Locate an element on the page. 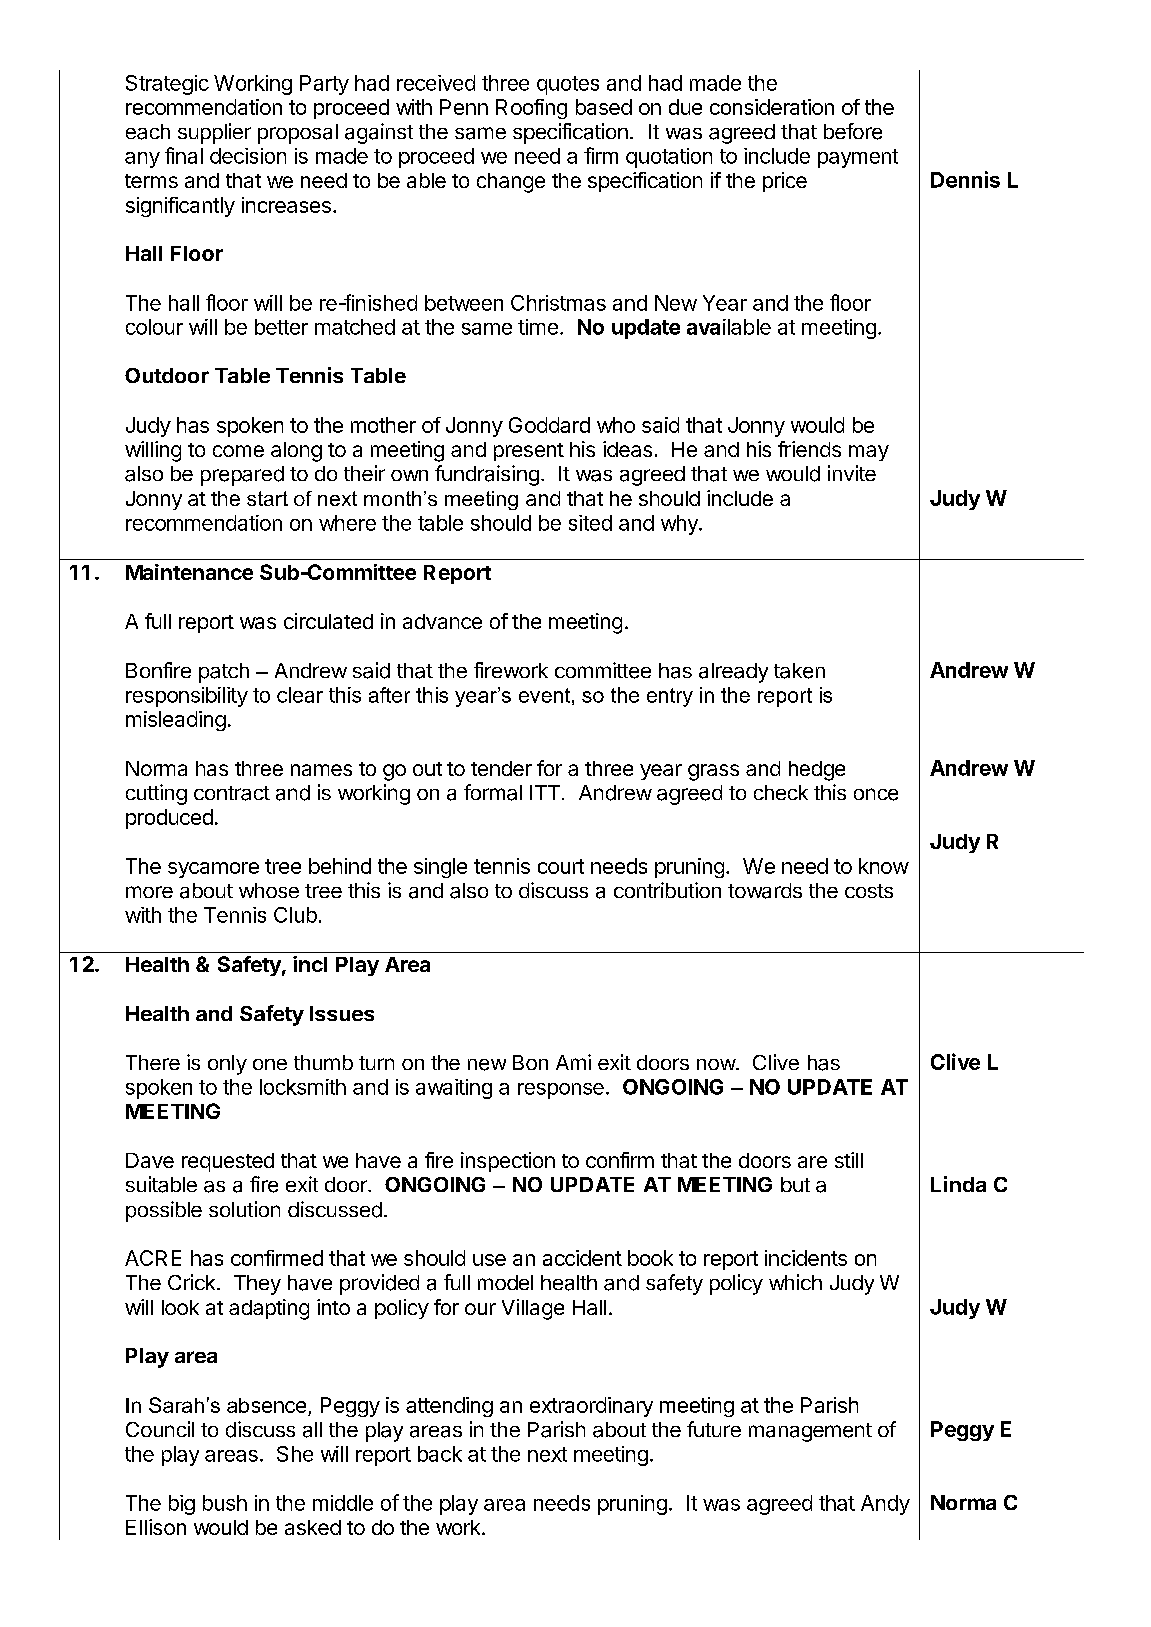 This document has height=1627, width=1151. supplier is located at coordinates (214, 133).
